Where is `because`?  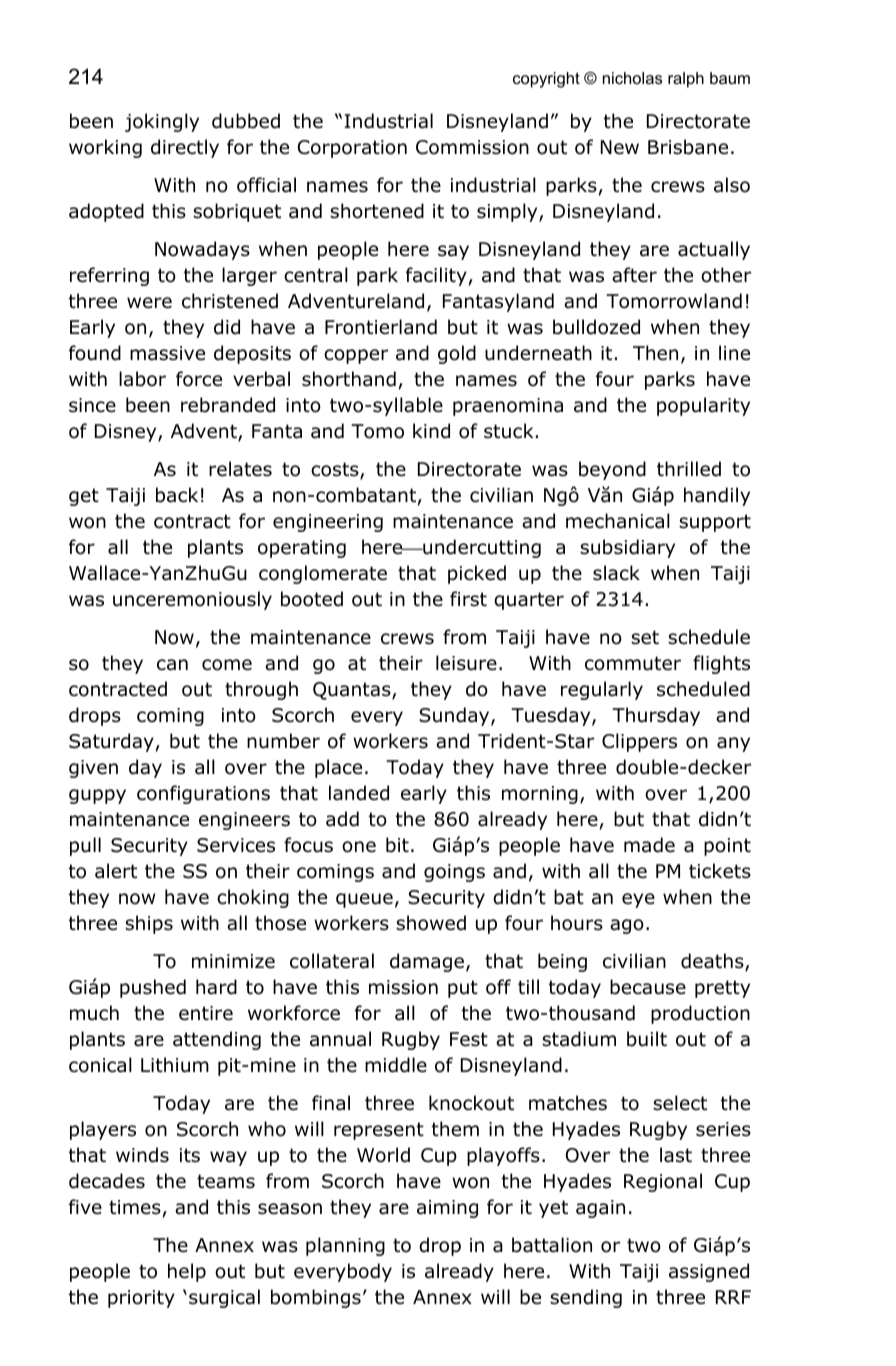 because is located at coordinates (648, 987).
